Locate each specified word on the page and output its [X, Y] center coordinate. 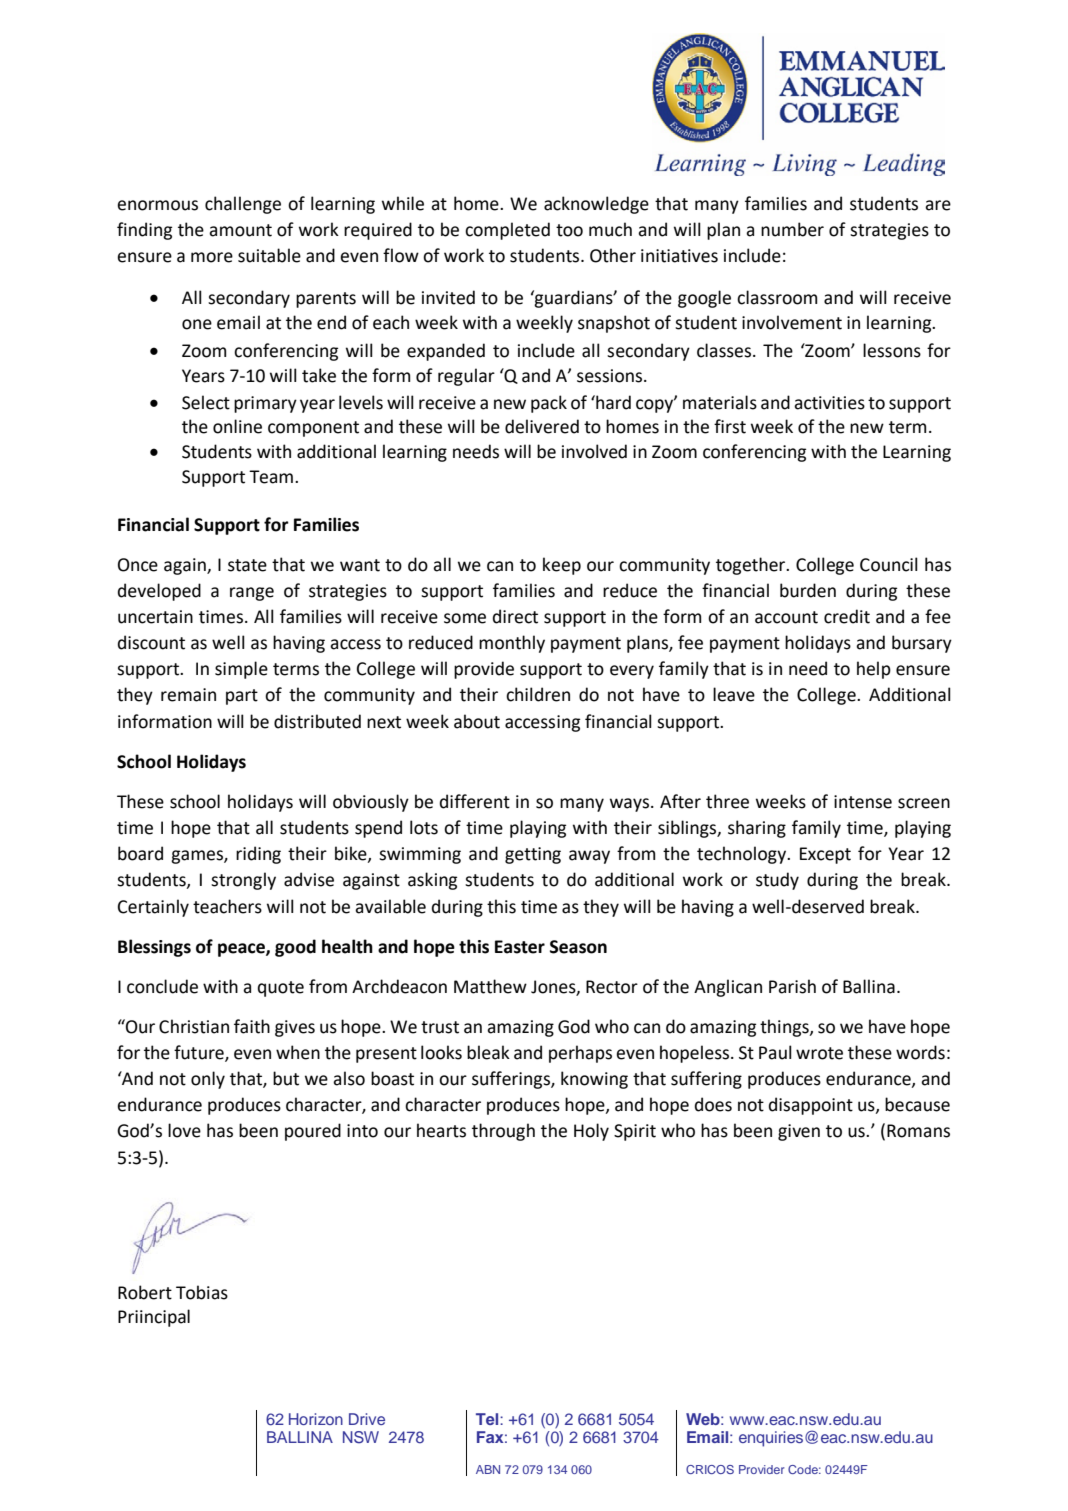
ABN [488, 1469]
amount [240, 230]
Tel [488, 1419]
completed [507, 231]
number [792, 229]
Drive [367, 1419]
